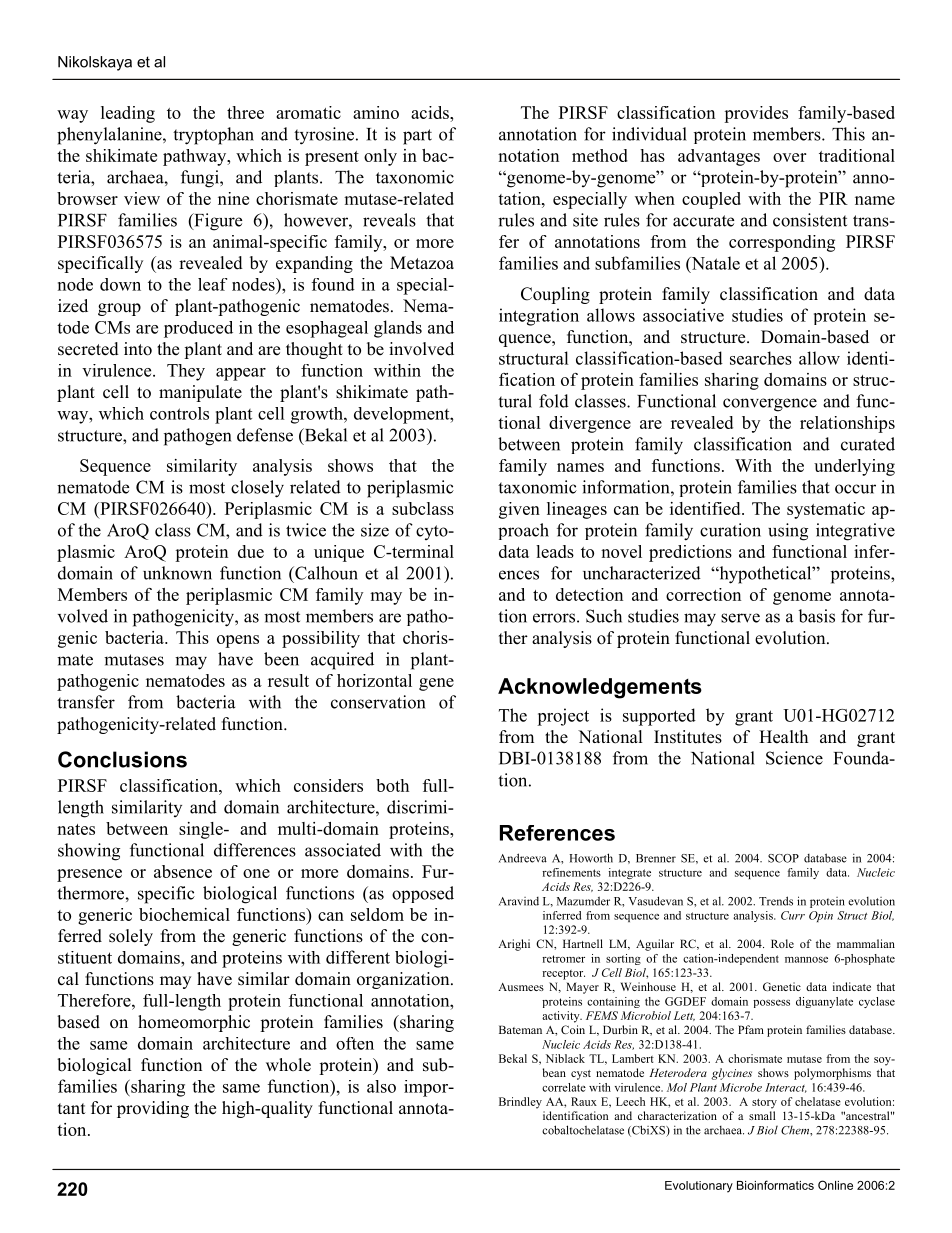  Describe the element at coordinates (392, 785) in the image. I see `both` at that location.
